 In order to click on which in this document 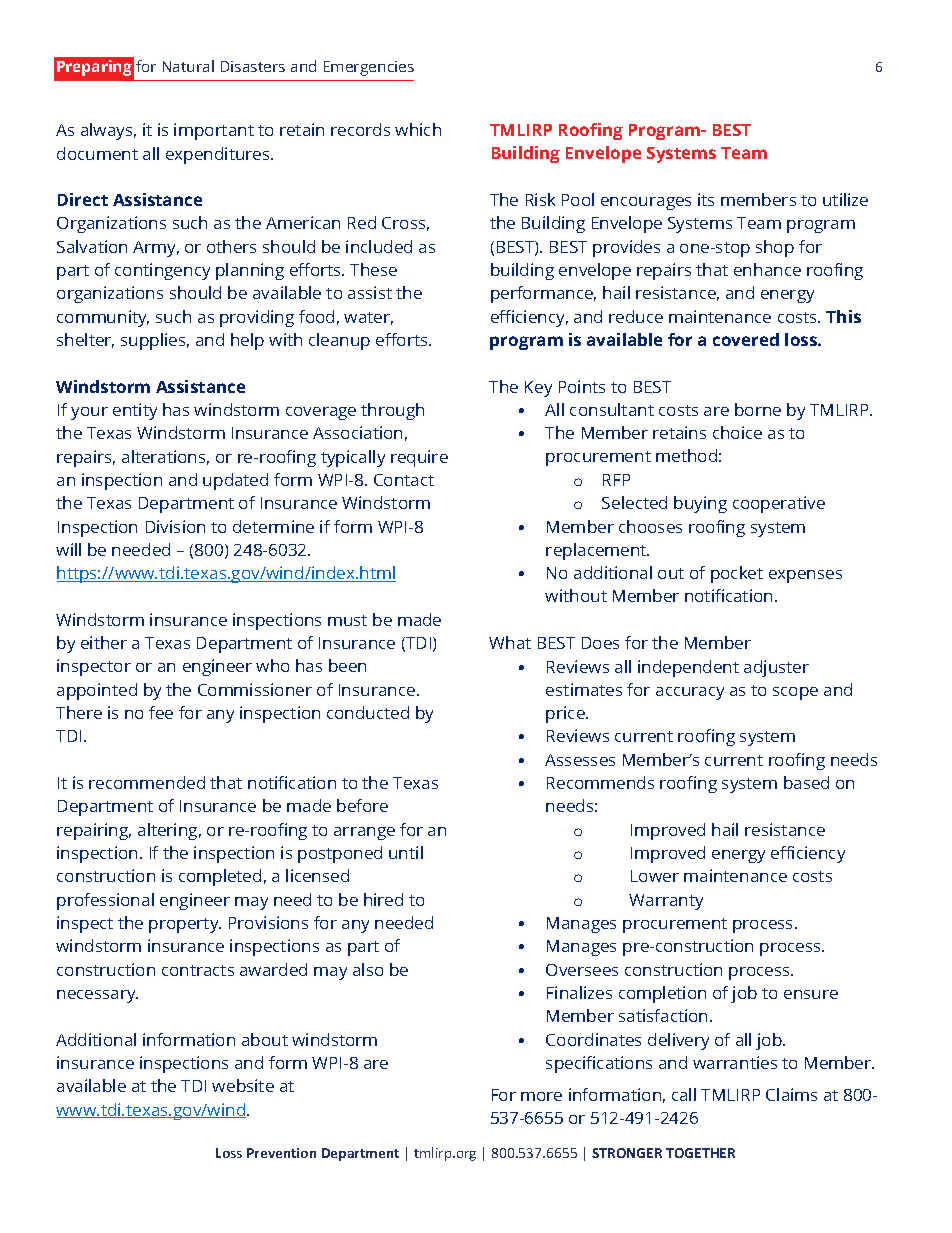, I will do `click(418, 129)`.
